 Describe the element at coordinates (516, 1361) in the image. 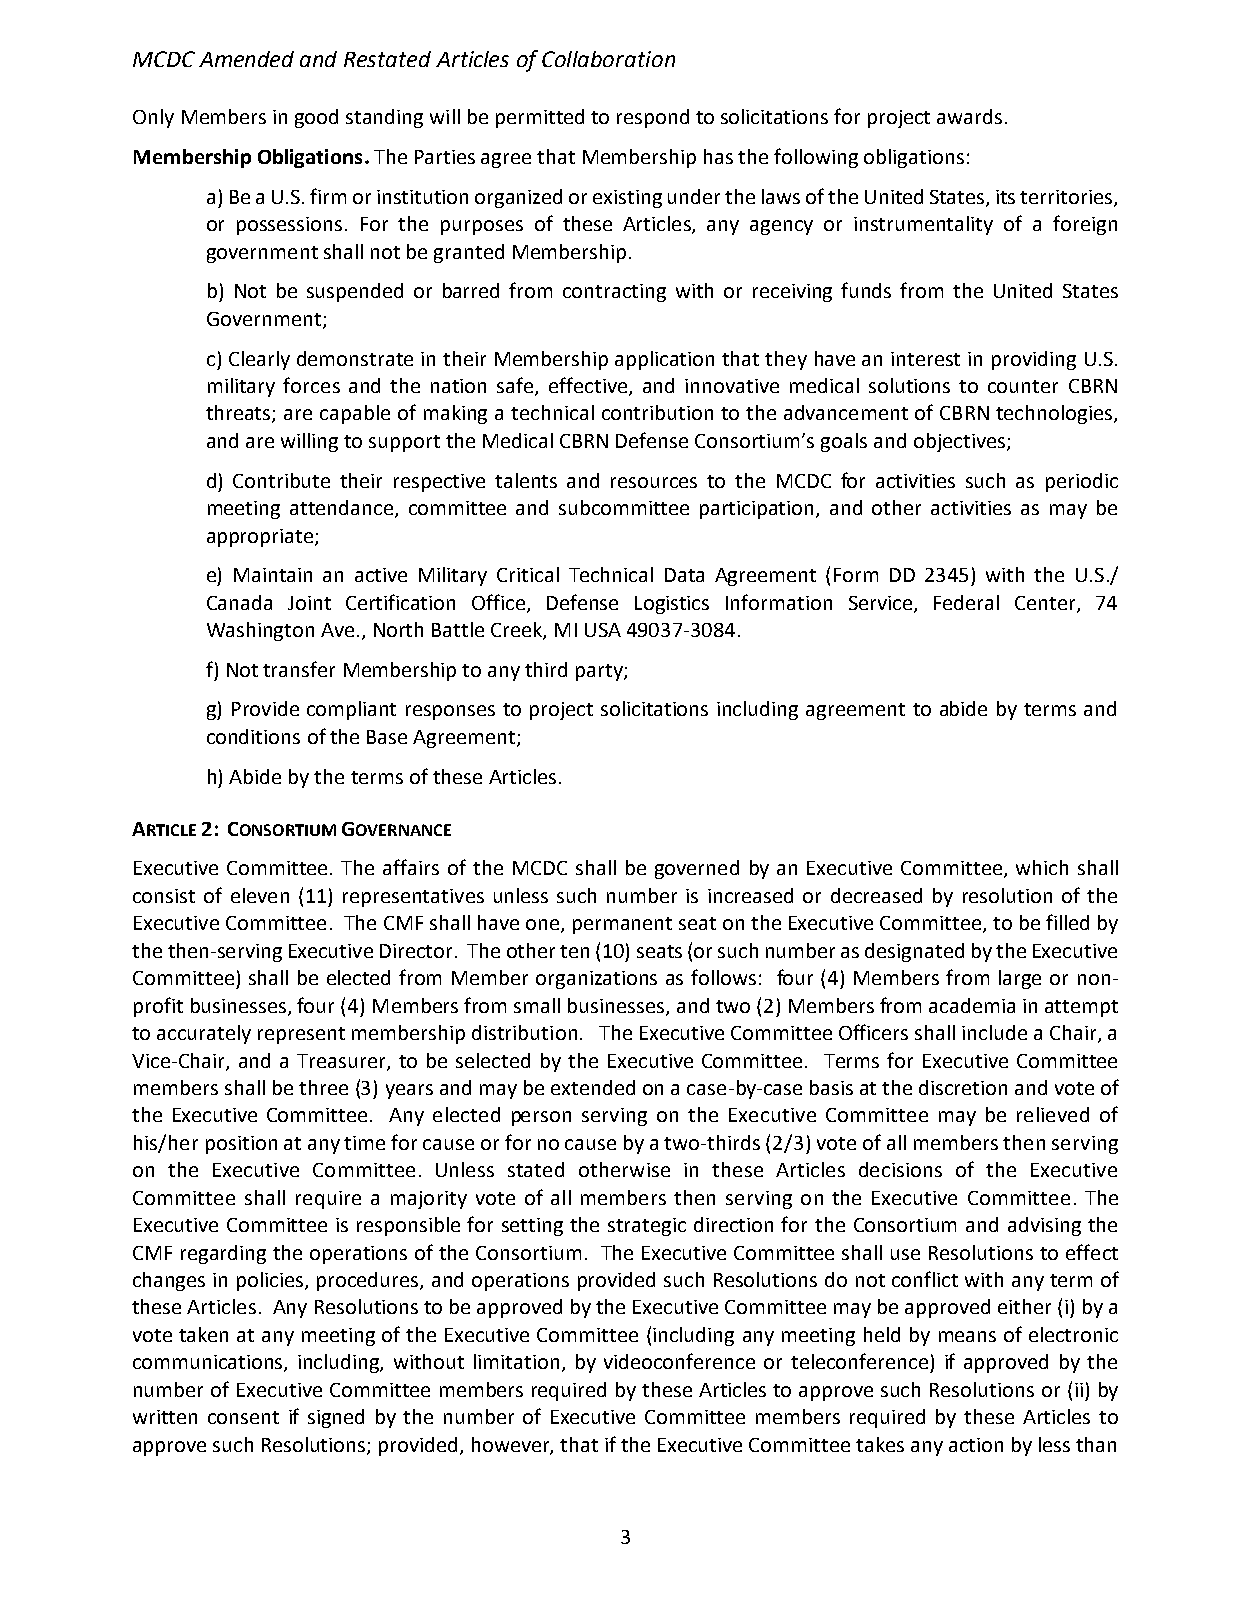

I see `limitation` at that location.
